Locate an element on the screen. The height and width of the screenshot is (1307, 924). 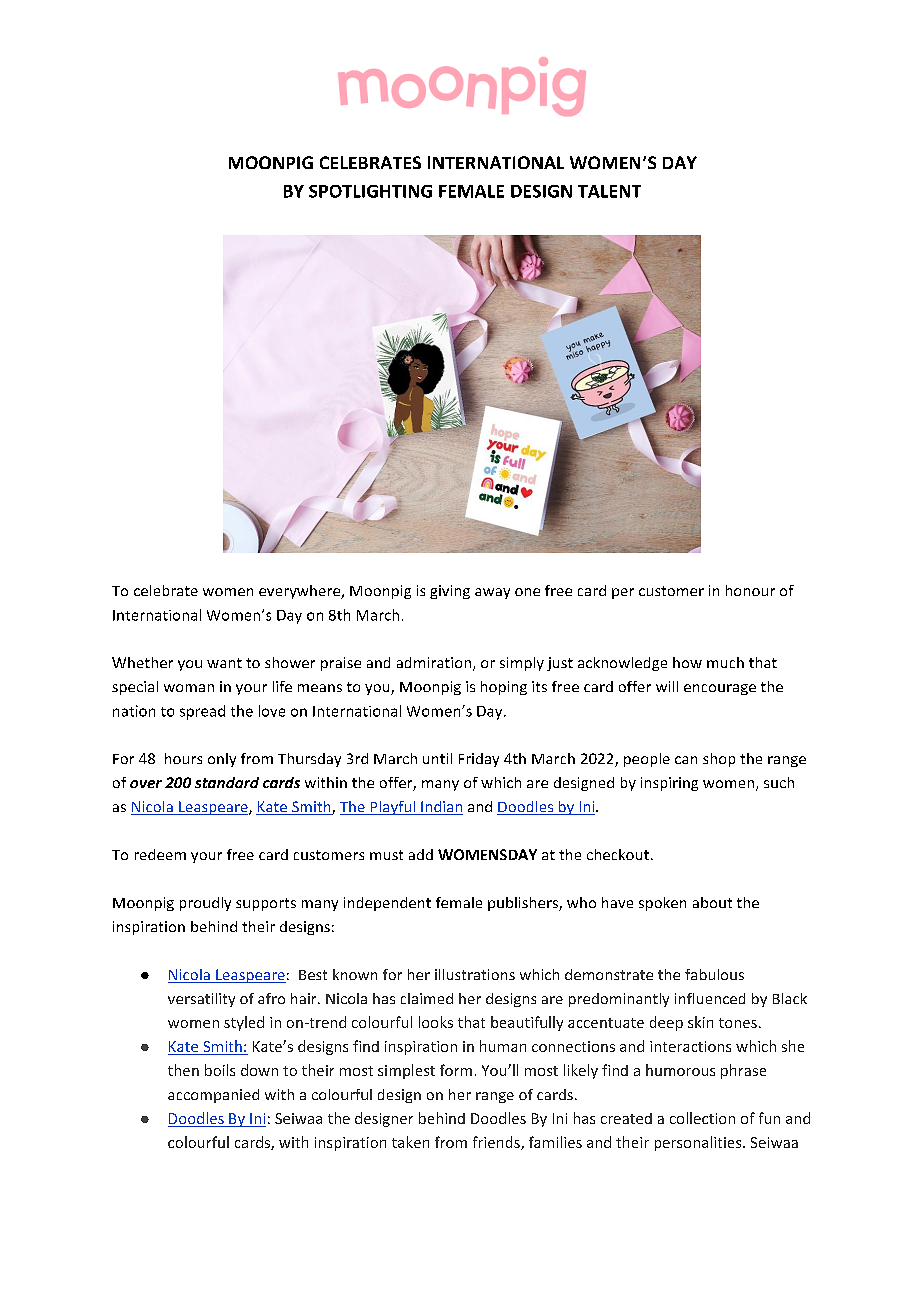
inspiring is located at coordinates (669, 784).
